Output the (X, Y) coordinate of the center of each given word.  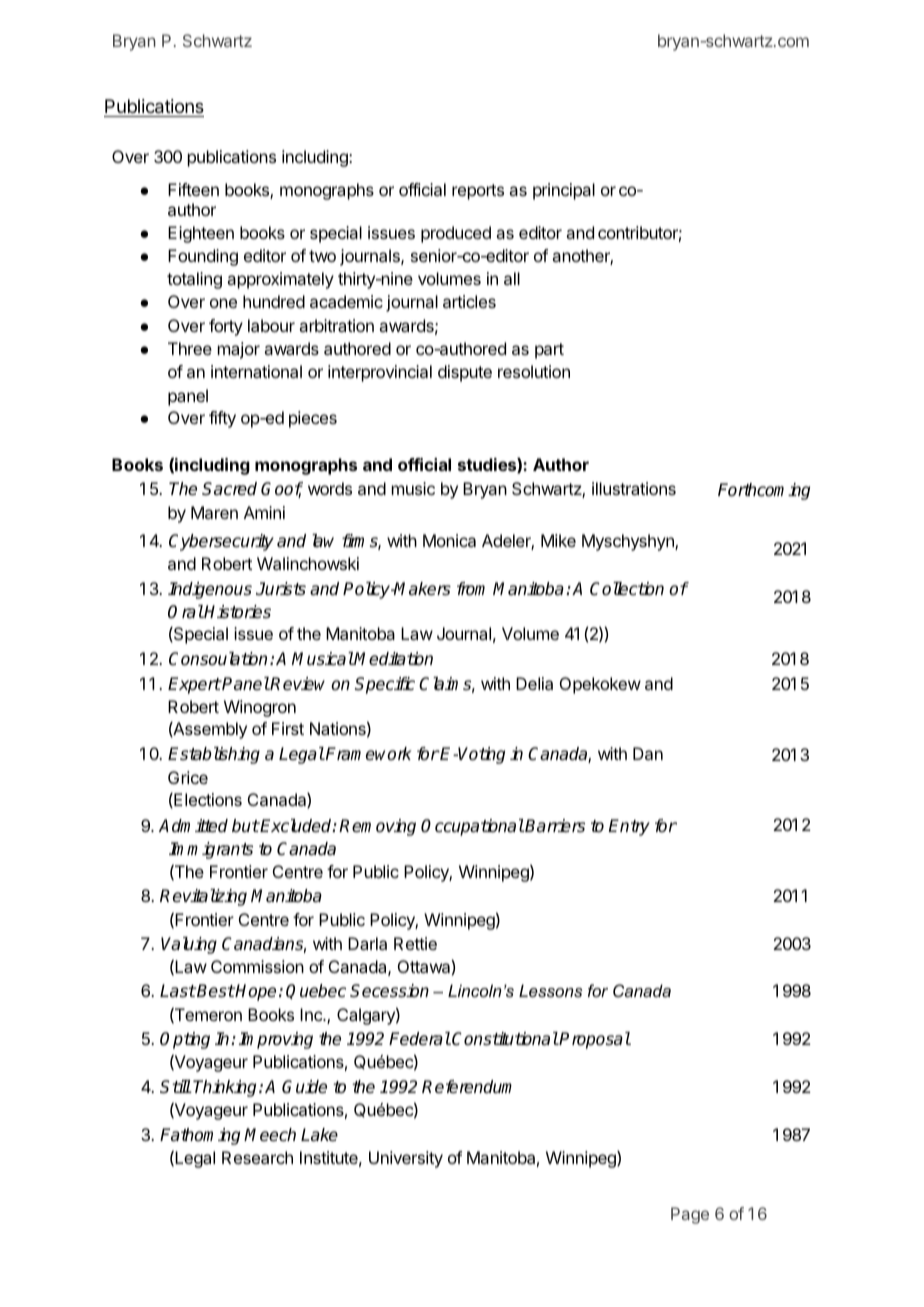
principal (564, 191)
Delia (534, 683)
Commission (257, 966)
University (406, 1159)
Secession (389, 991)
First (288, 728)
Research (257, 1157)
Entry (629, 827)
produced (456, 234)
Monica (449, 540)
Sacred (229, 489)
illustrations (634, 488)
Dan (648, 753)
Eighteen (201, 234)
